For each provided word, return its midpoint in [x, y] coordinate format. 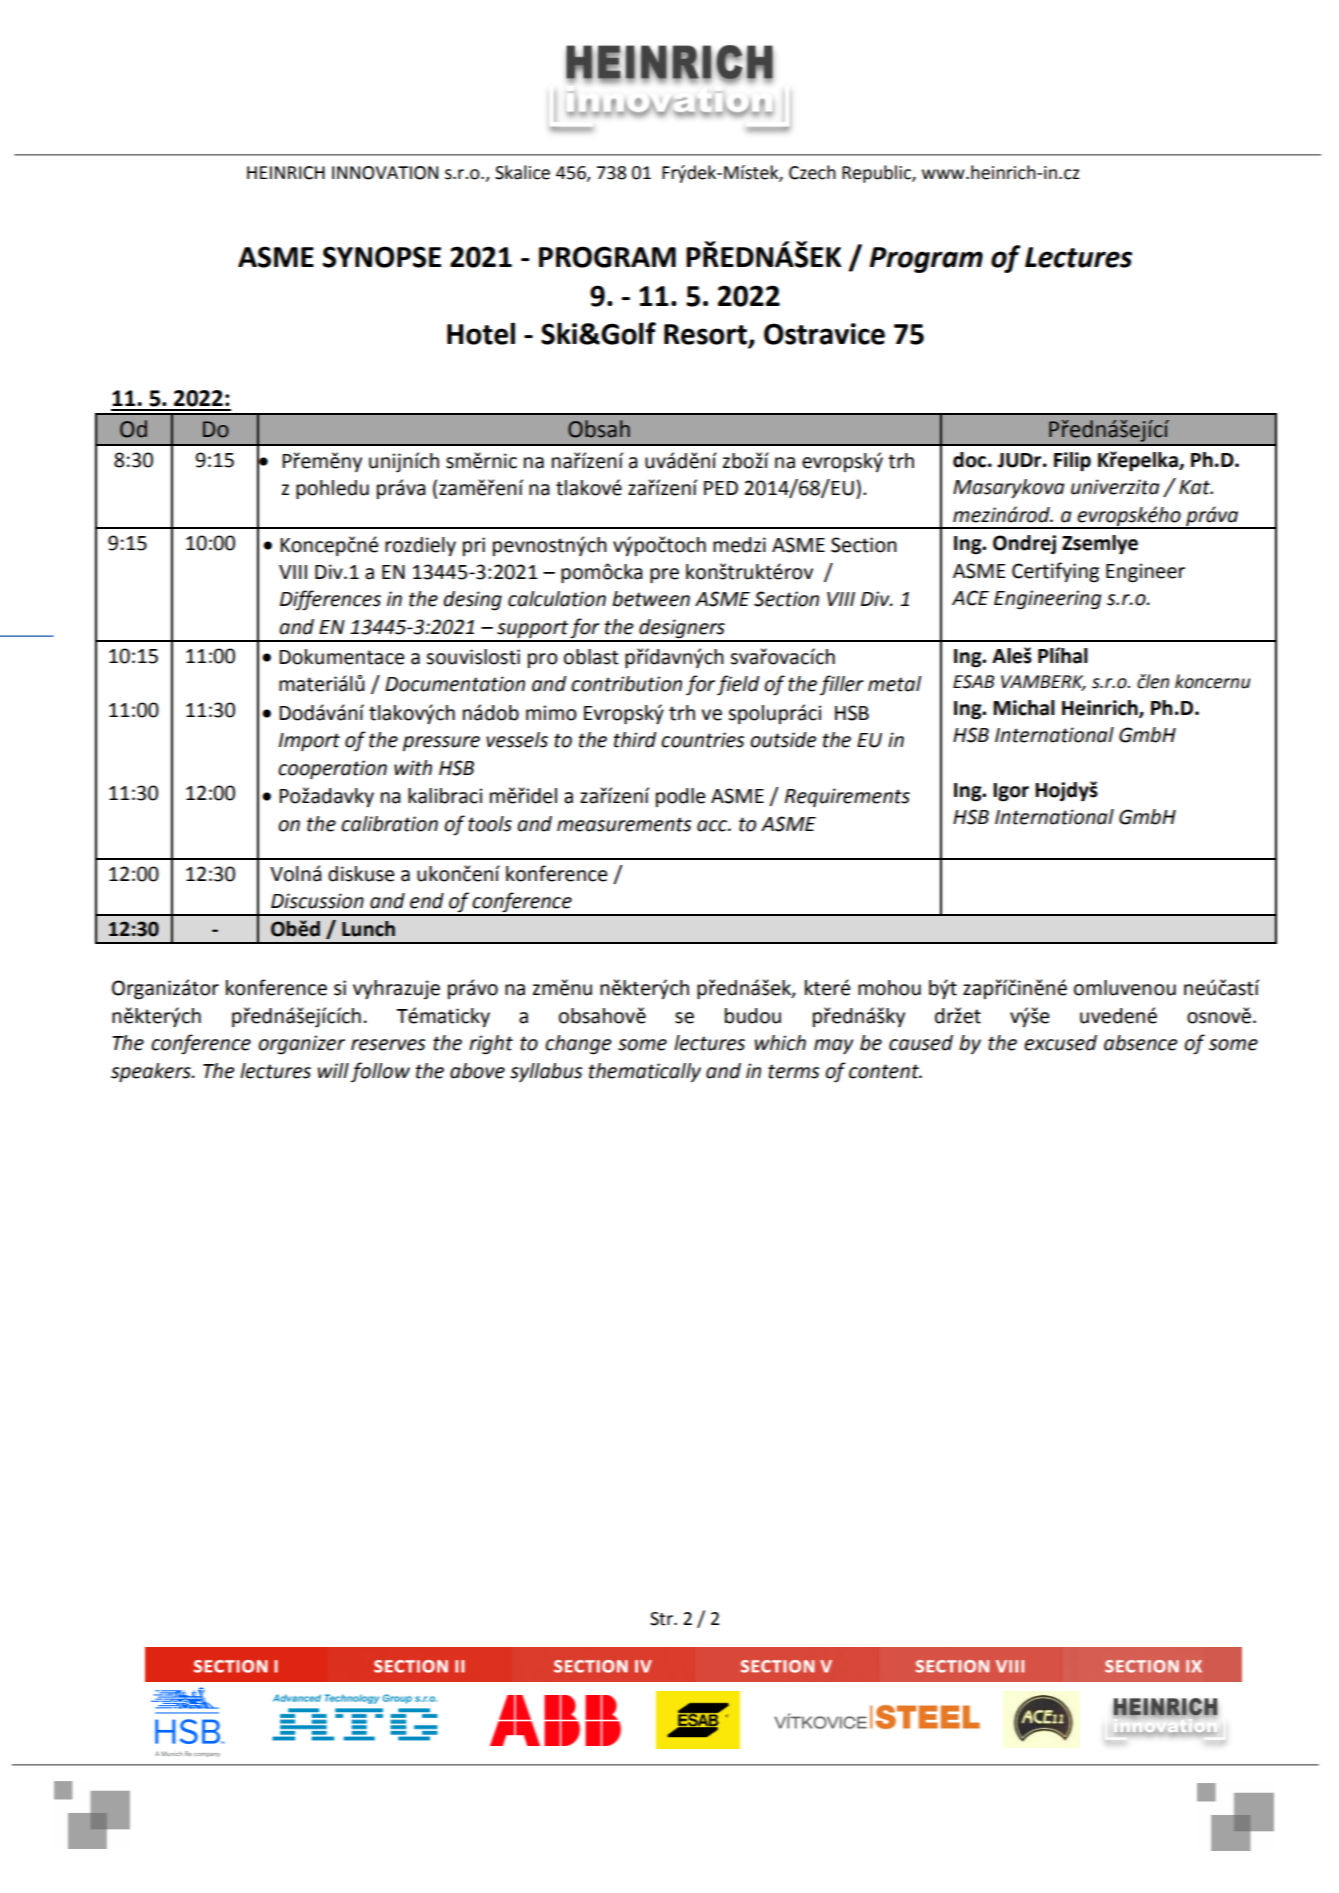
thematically [645, 1072]
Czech [812, 172]
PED [721, 488]
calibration [389, 824]
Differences [330, 600]
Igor [1011, 792]
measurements [624, 824]
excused [1060, 1043]
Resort [706, 335]
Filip [1072, 462]
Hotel [481, 333]
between [651, 599]
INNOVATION [385, 173]
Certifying [1055, 572]
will [333, 1070]
